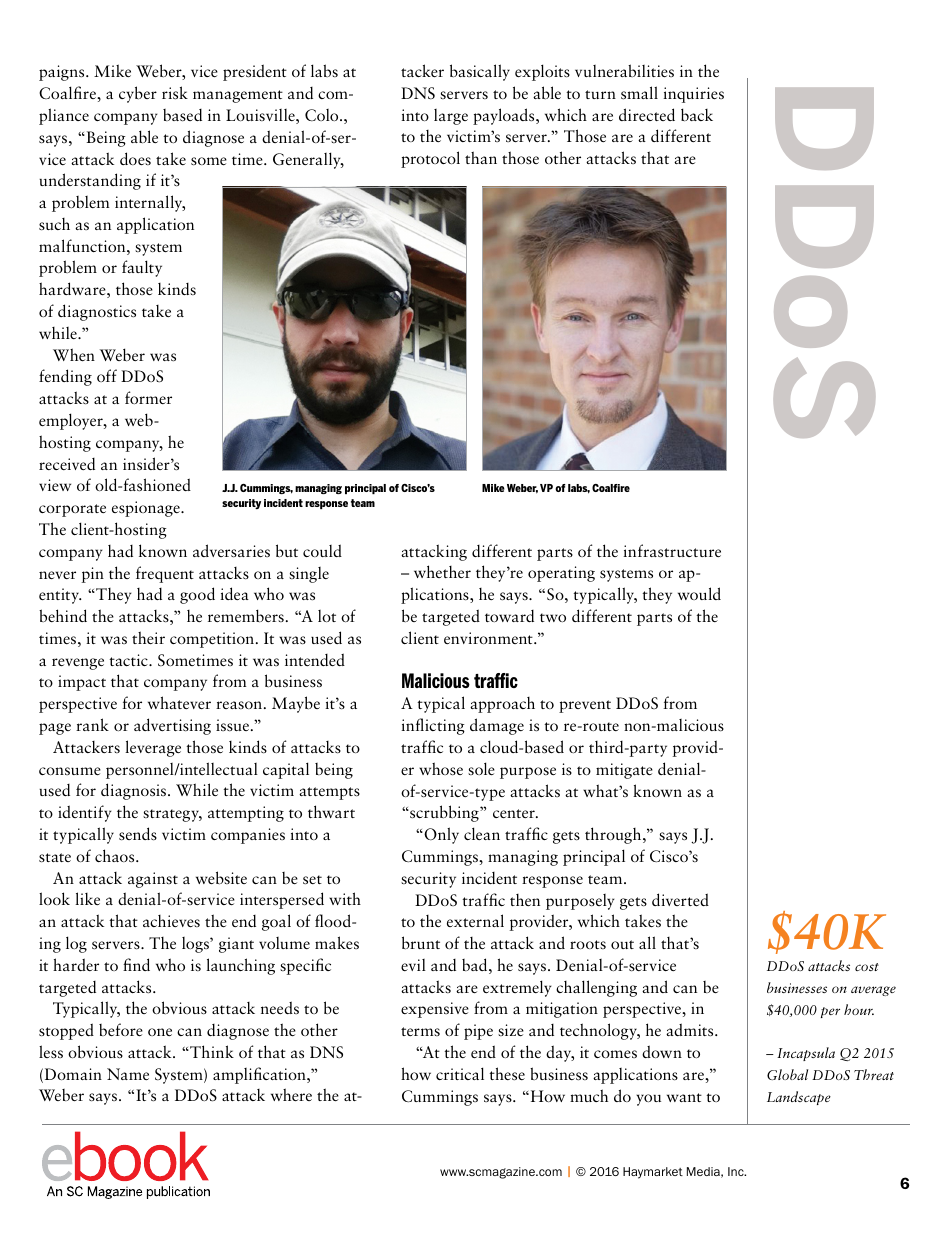 Image resolution: width=952 pixels, height=1233 pixels. What do you see at coordinates (489, 638) in the screenshot?
I see `environment` at bounding box center [489, 638].
